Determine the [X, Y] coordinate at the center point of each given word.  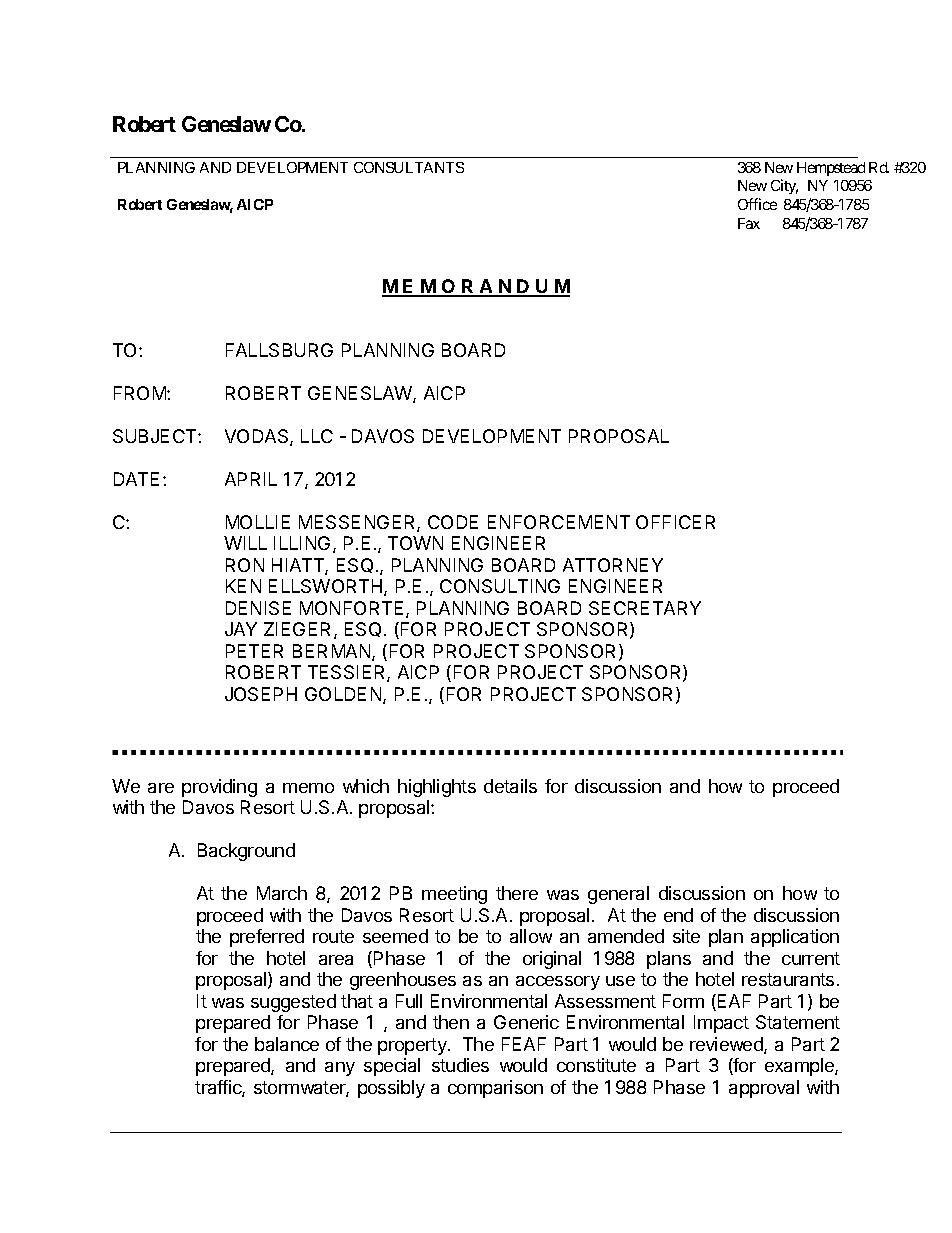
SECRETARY [645, 608]
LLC [317, 436]
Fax [749, 223]
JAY [241, 629]
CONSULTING [500, 586]
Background [246, 852]
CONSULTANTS [409, 167]
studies [460, 1065]
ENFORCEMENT [559, 522]
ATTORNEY [613, 565]
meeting [454, 895]
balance [287, 1044]
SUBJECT [156, 436]
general [618, 895]
